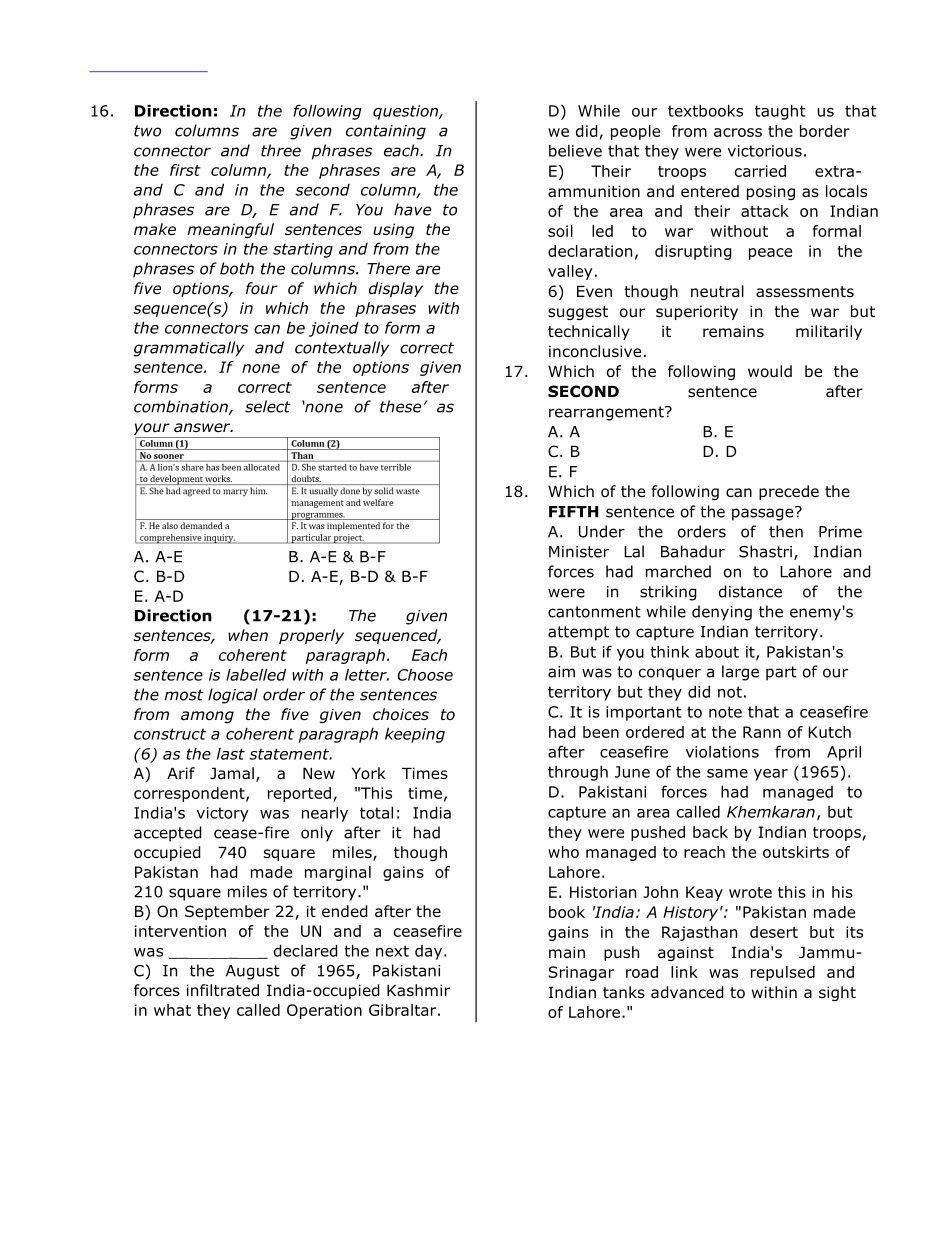 The image size is (952, 1233). What do you see at coordinates (248, 635) in the screenshot?
I see `when` at bounding box center [248, 635].
